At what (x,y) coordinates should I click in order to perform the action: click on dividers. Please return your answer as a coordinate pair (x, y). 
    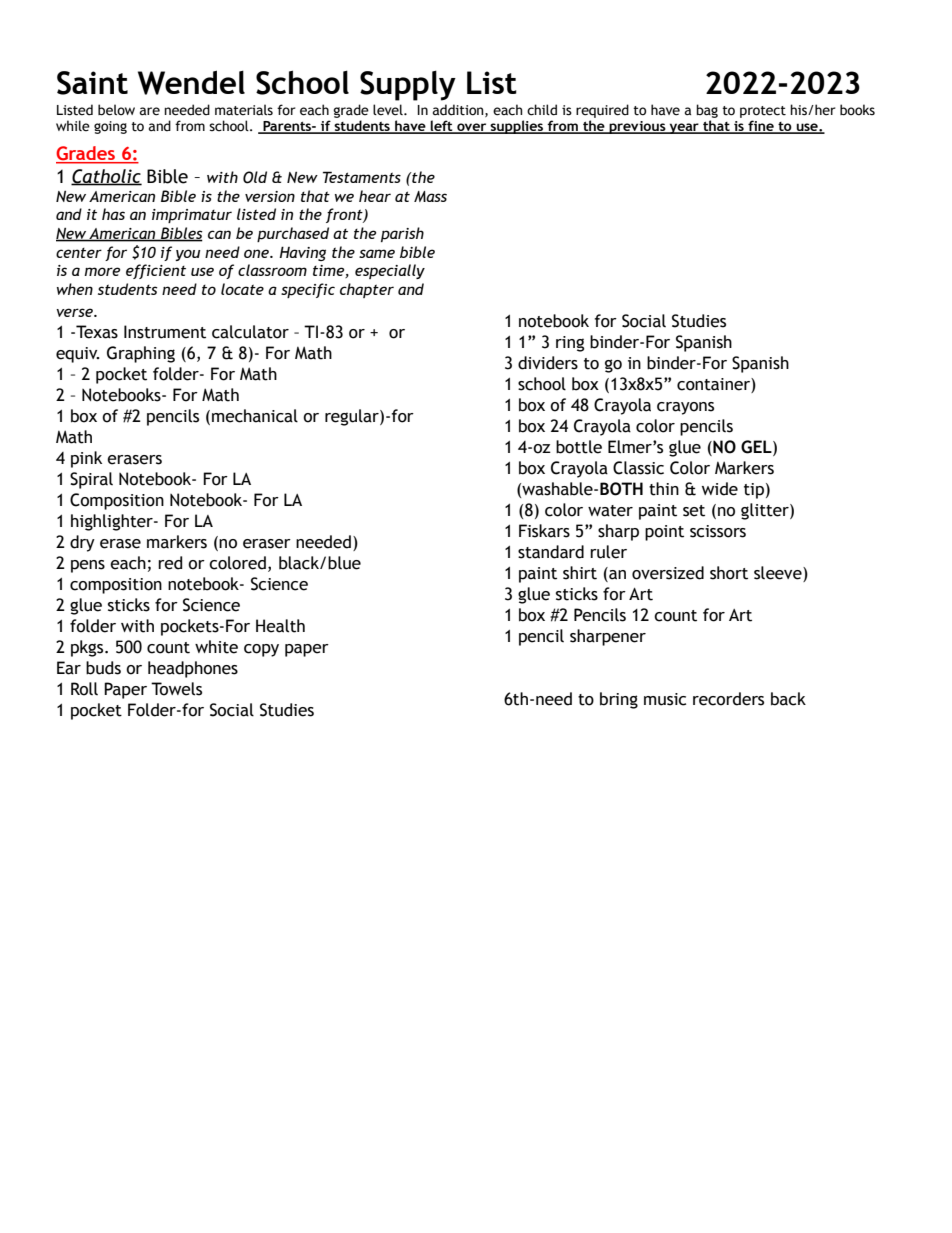
    Looking at the image, I should click on (548, 363).
